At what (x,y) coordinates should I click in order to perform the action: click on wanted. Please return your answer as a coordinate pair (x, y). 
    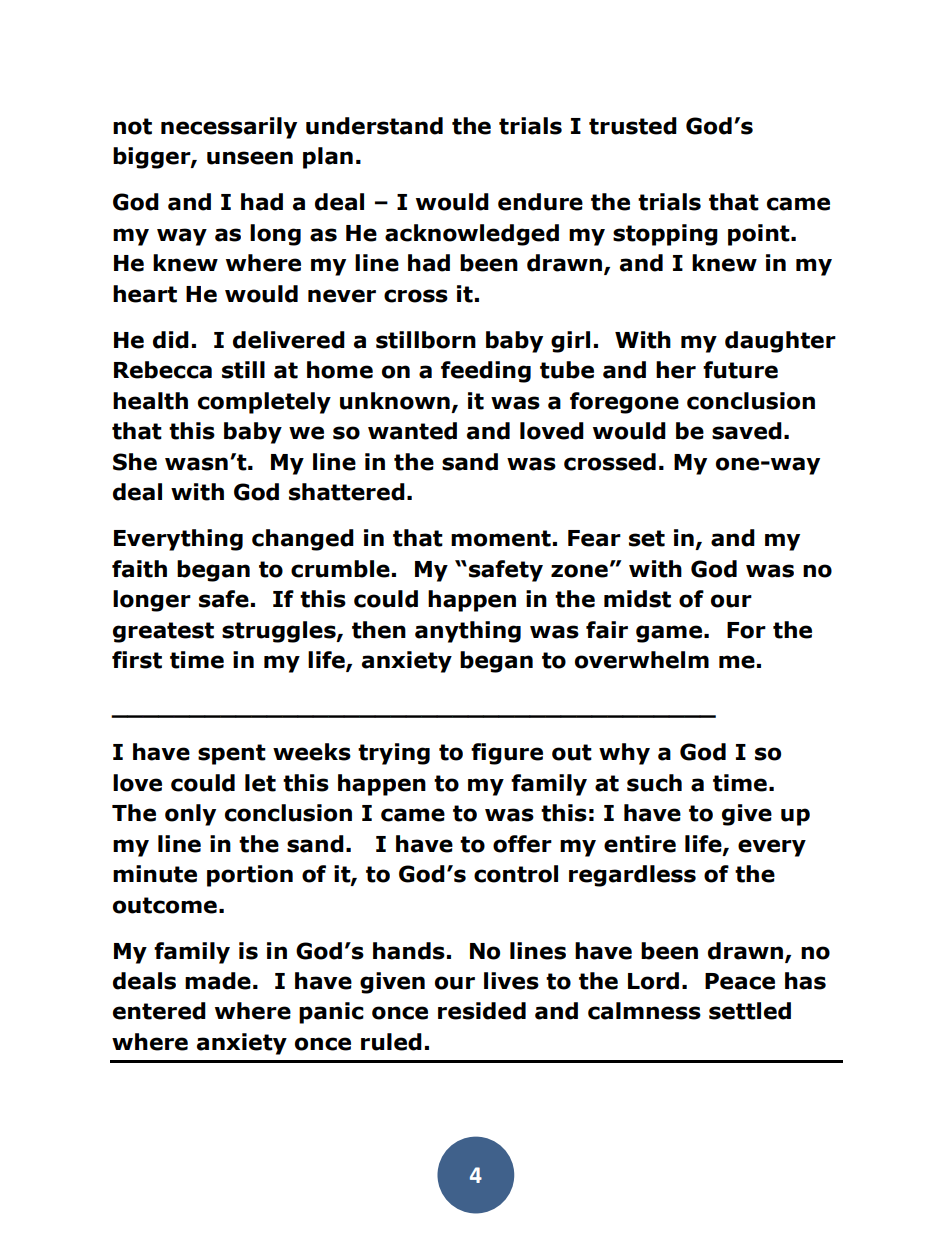
    Looking at the image, I should click on (412, 431).
